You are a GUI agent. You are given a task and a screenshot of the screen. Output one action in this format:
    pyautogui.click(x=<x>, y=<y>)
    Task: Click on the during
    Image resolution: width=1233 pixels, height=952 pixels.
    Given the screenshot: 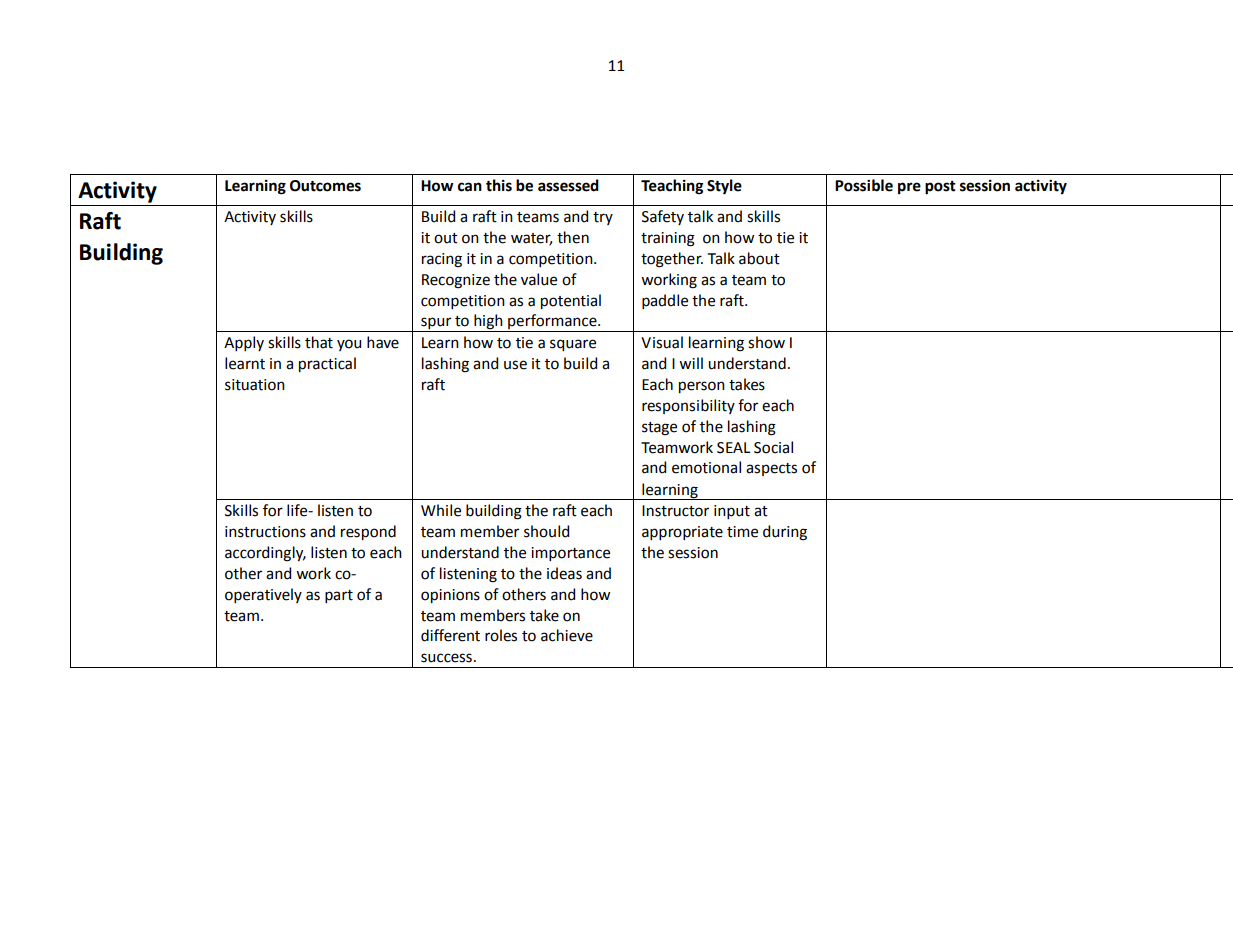 What is the action you would take?
    pyautogui.click(x=785, y=533)
